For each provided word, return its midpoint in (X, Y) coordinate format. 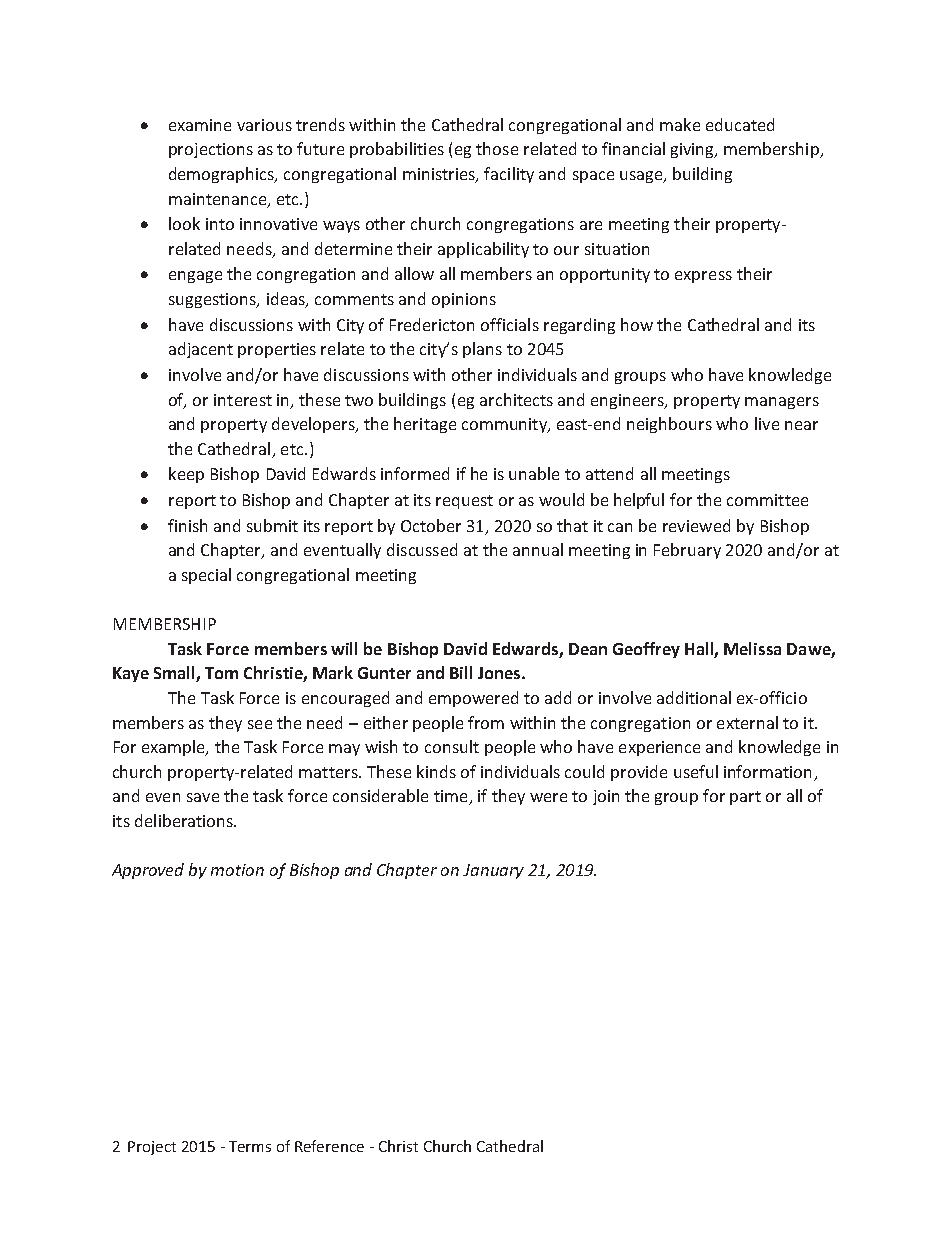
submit (272, 525)
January (493, 871)
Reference (329, 1146)
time (452, 797)
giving (694, 150)
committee (767, 500)
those (497, 148)
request (464, 502)
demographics (223, 175)
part (745, 798)
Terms (250, 1146)
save (203, 797)
